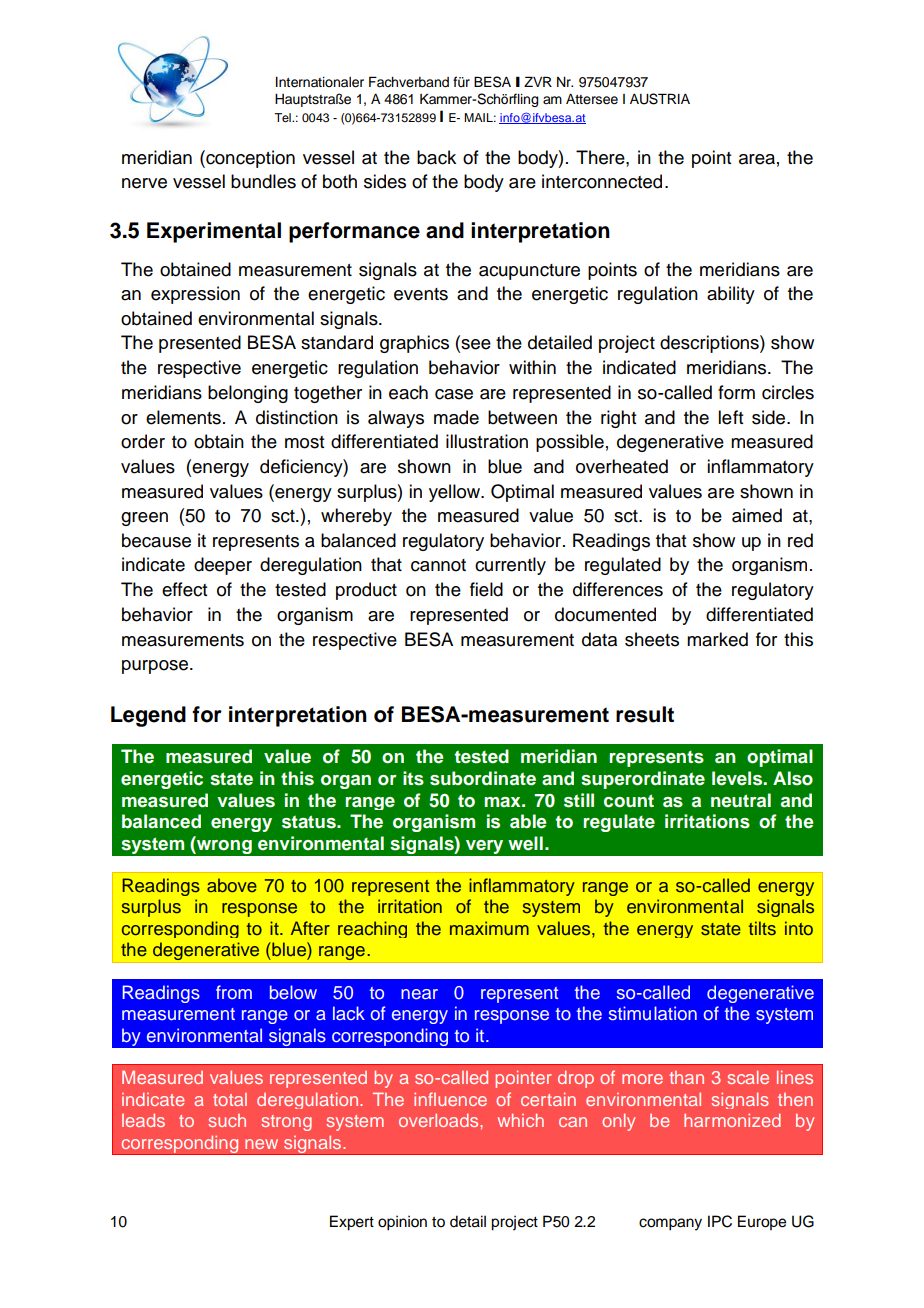  I want to click on Tel, so click(283, 117).
